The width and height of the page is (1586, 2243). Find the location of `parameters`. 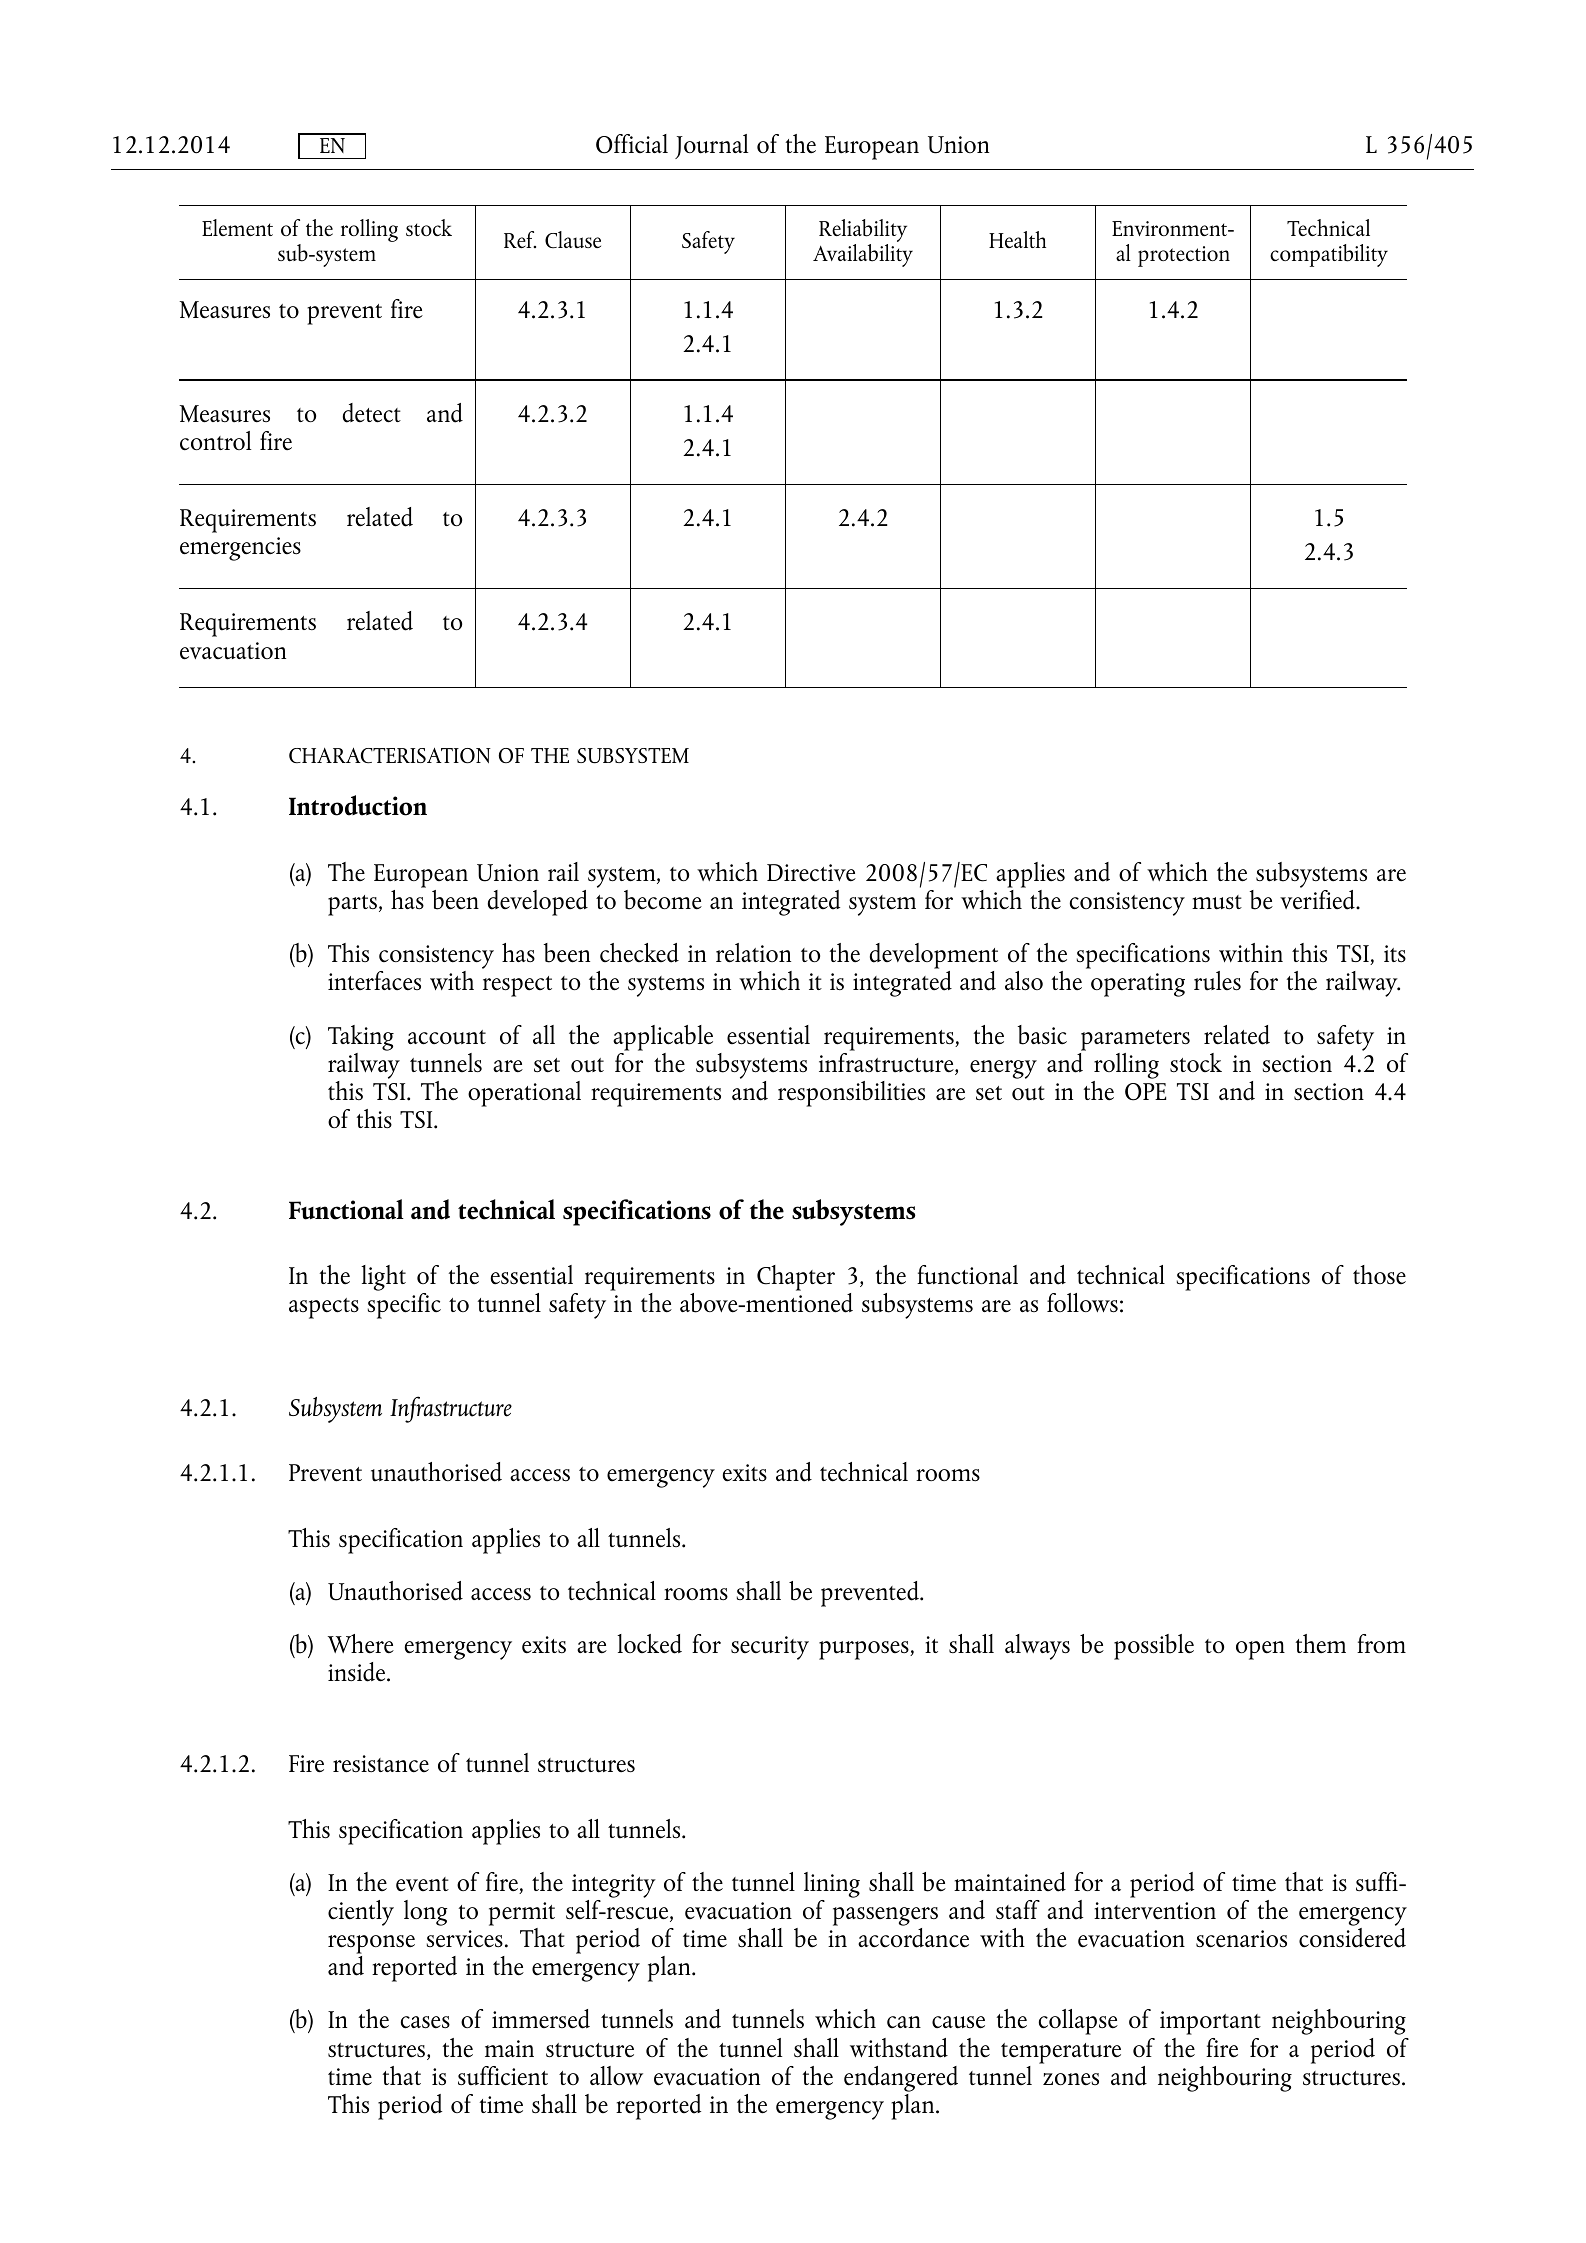

parameters is located at coordinates (1135, 1040).
